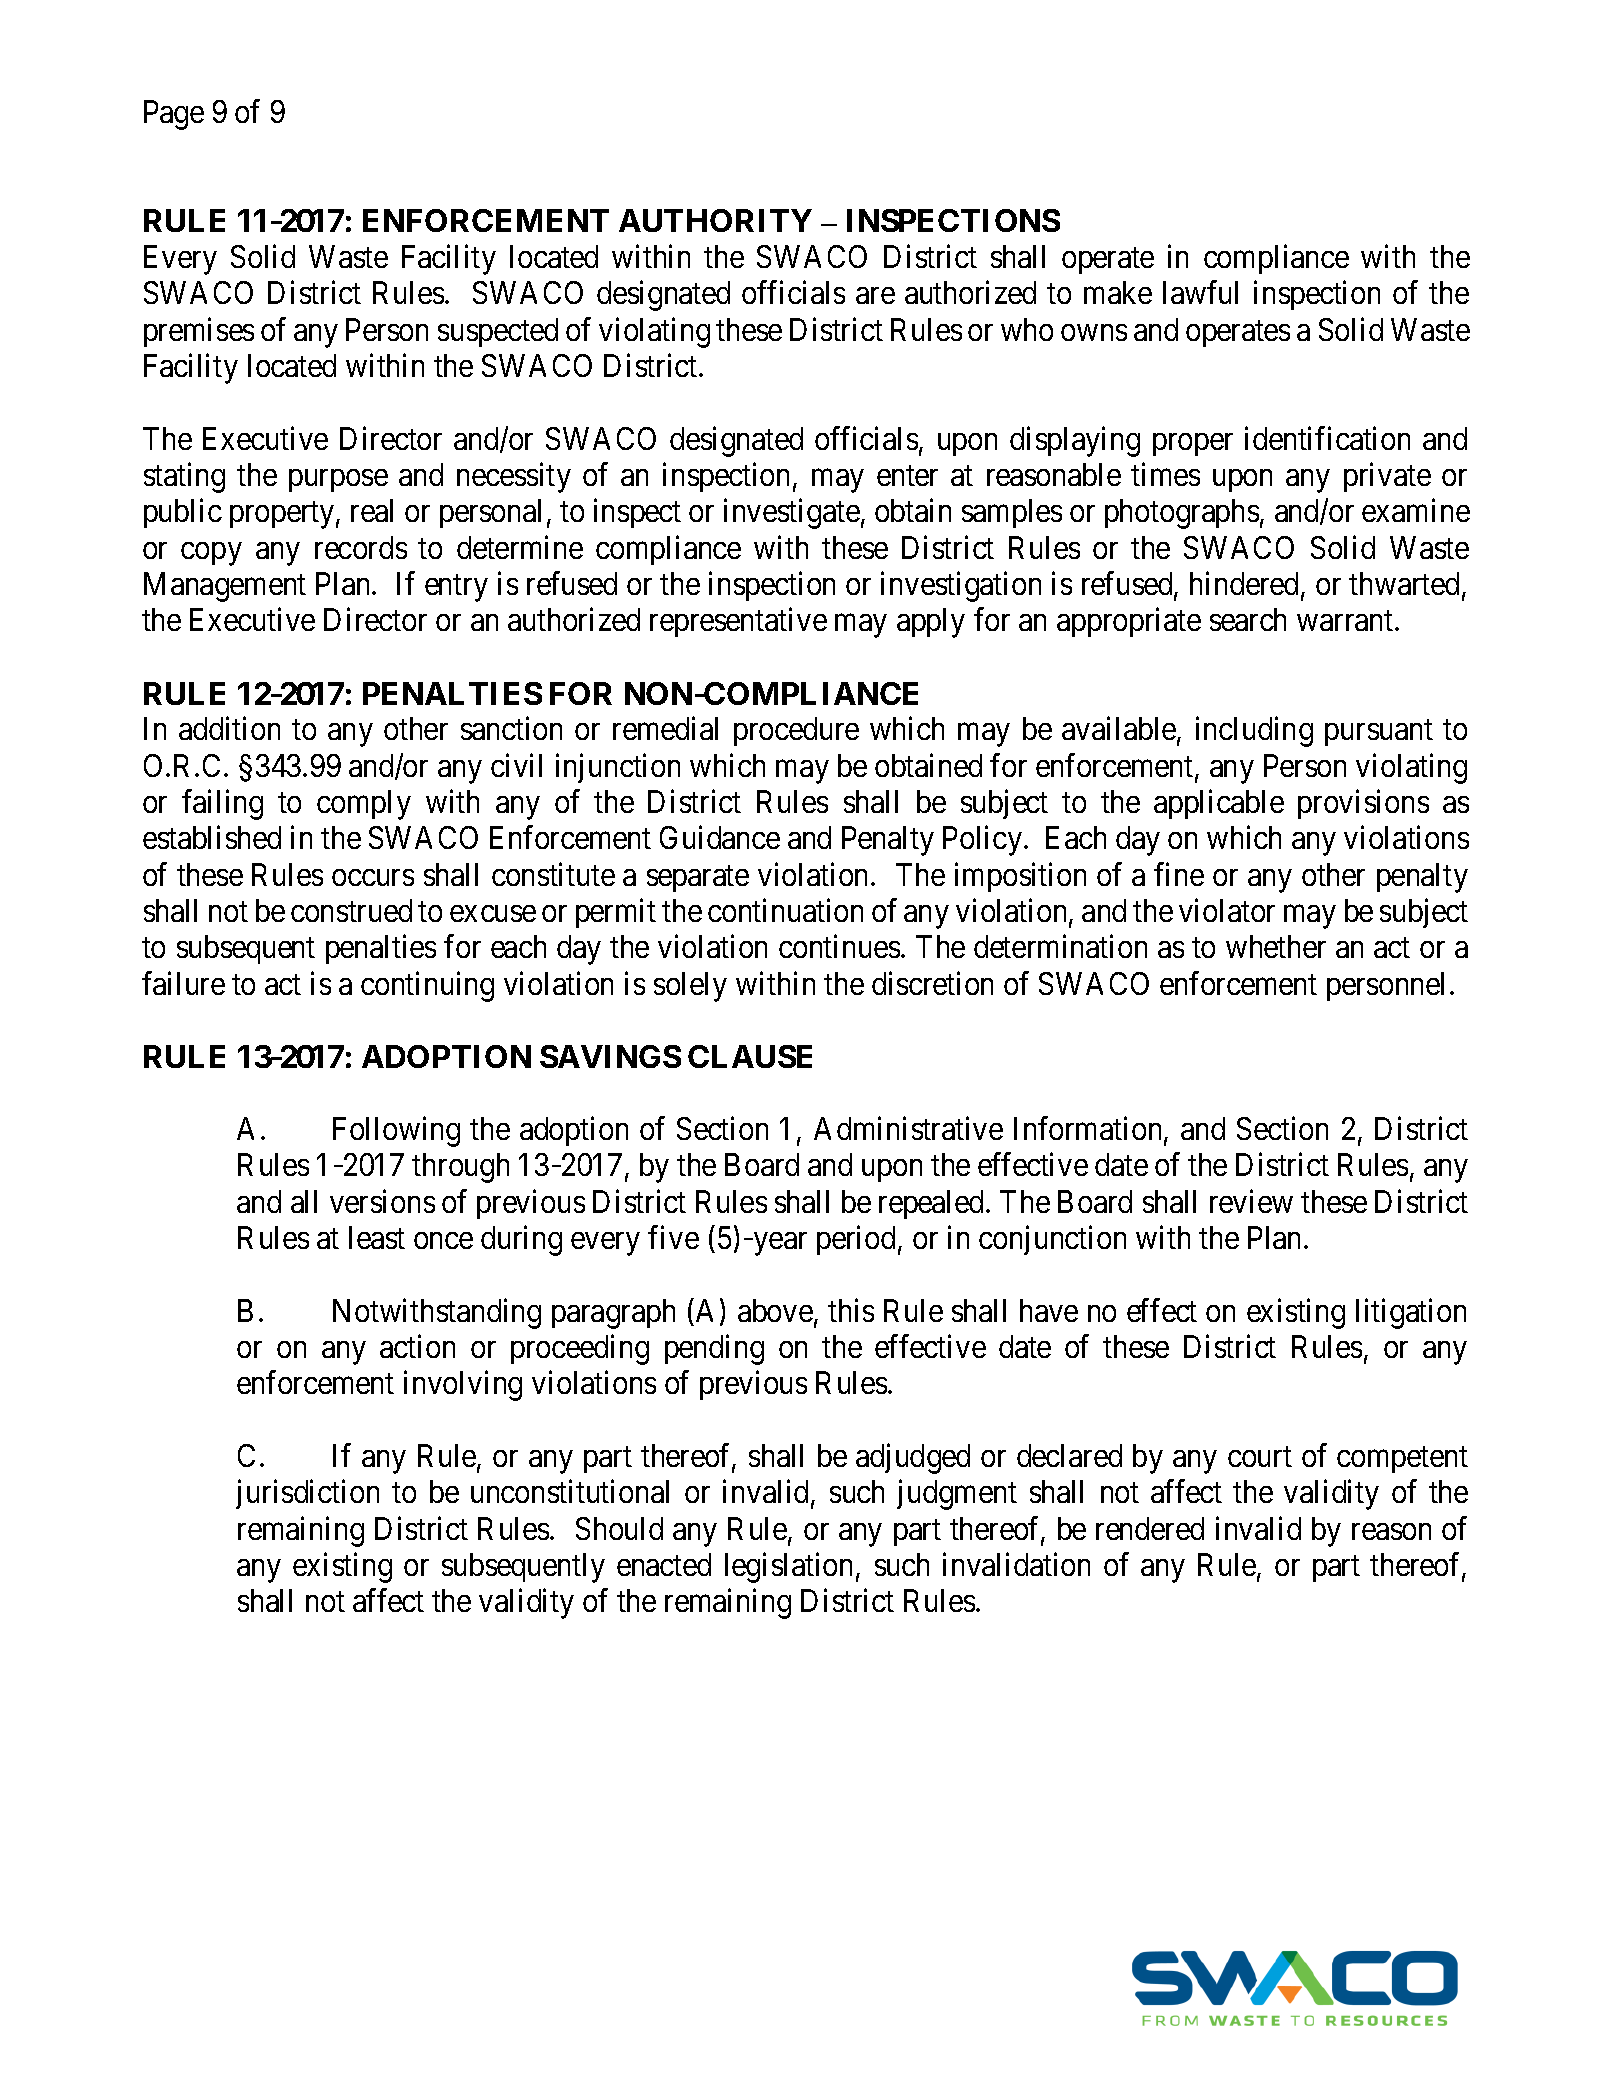  What do you see at coordinates (715, 220) in the document?
I see `AUTHORITY` at bounding box center [715, 220].
